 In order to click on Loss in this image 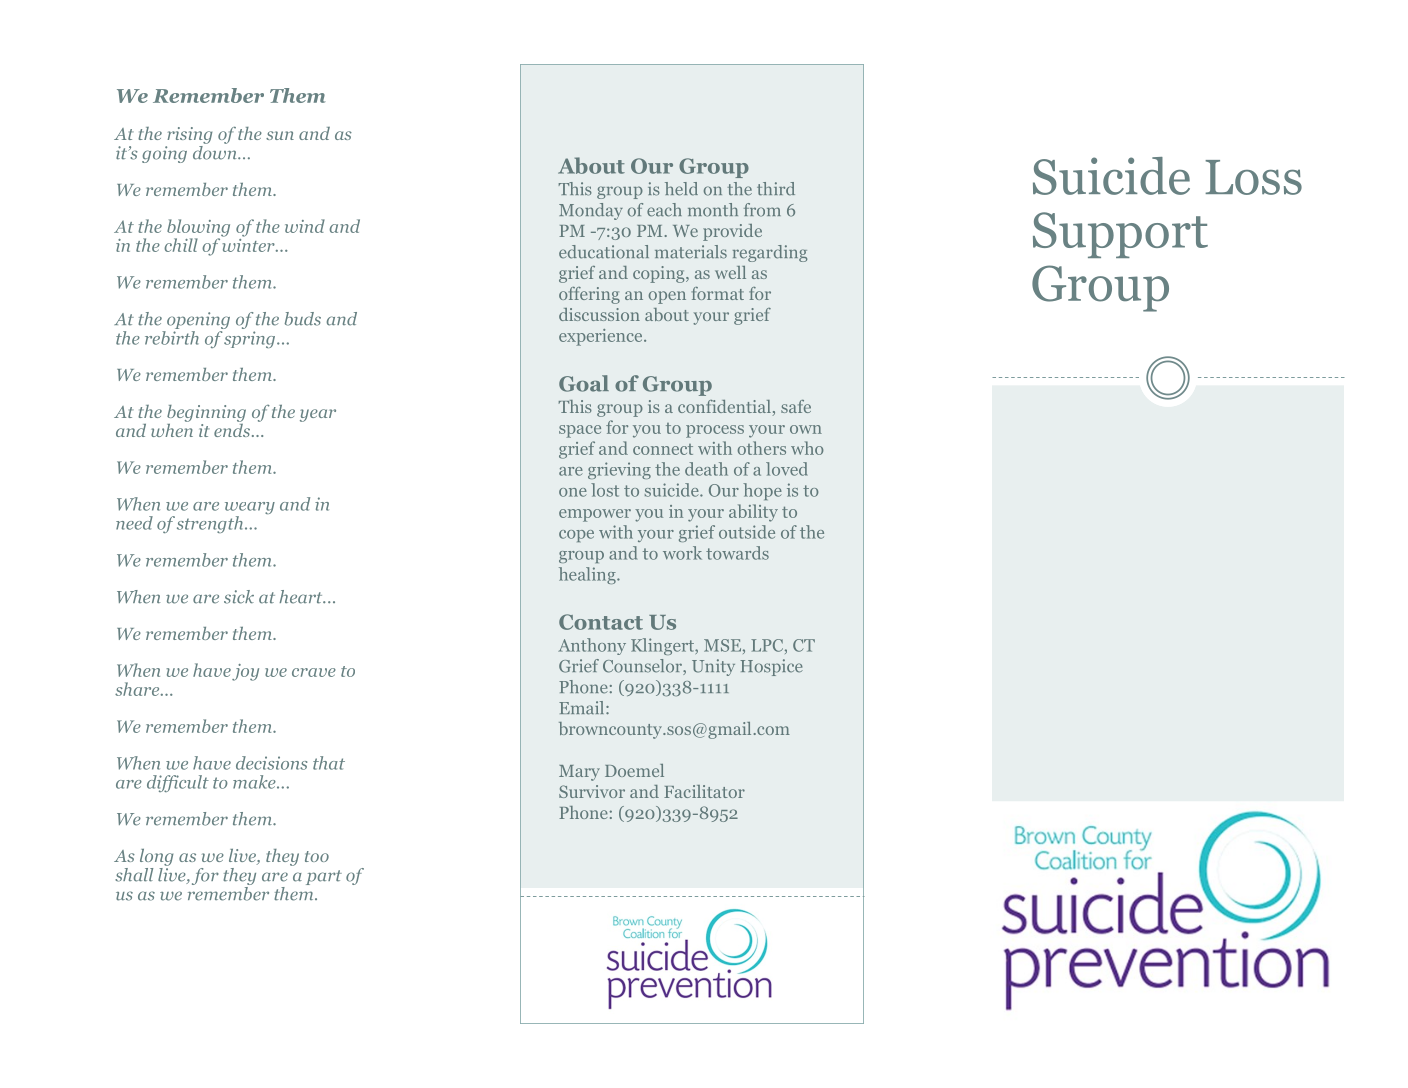, I will do `click(1253, 177)`.
